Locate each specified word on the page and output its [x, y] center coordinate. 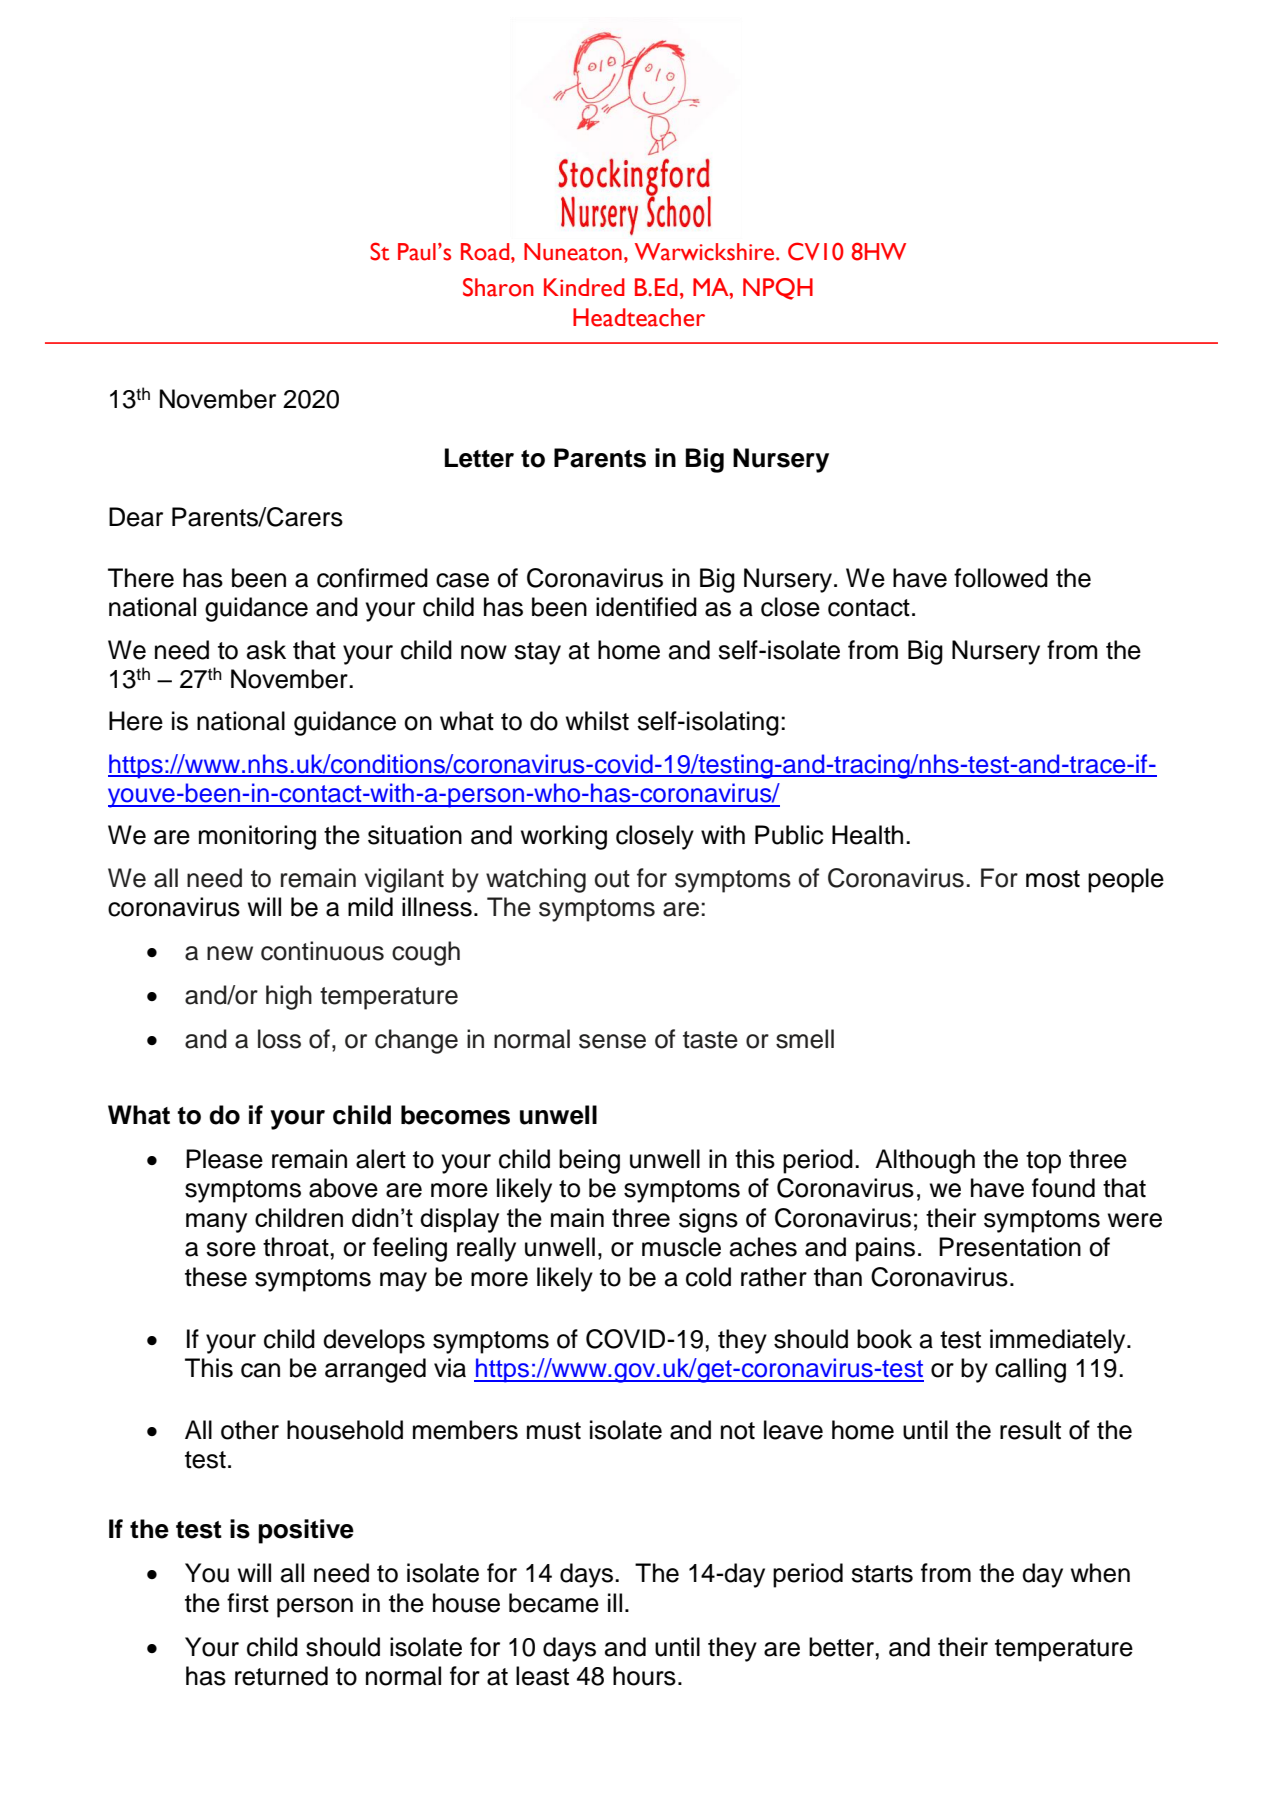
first [248, 1603]
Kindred [584, 287]
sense [612, 1041]
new [230, 953]
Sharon [498, 287]
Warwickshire [706, 252]
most [1053, 879]
